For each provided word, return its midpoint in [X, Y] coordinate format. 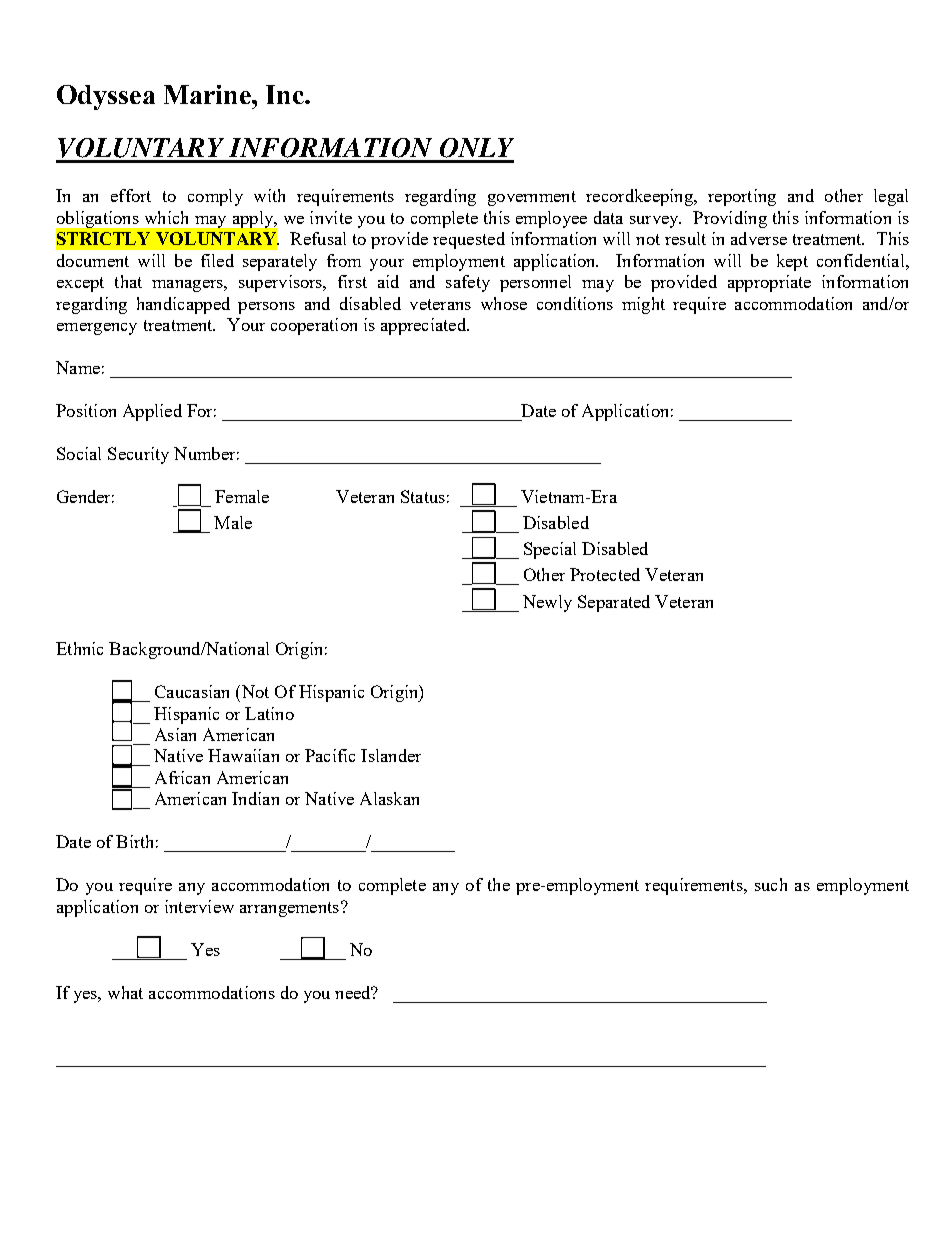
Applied [152, 412]
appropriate [769, 283]
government [532, 198]
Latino [269, 713]
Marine [208, 94]
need [354, 992]
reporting [742, 197]
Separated [614, 603]
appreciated [425, 326]
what [125, 992]
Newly [547, 603]
